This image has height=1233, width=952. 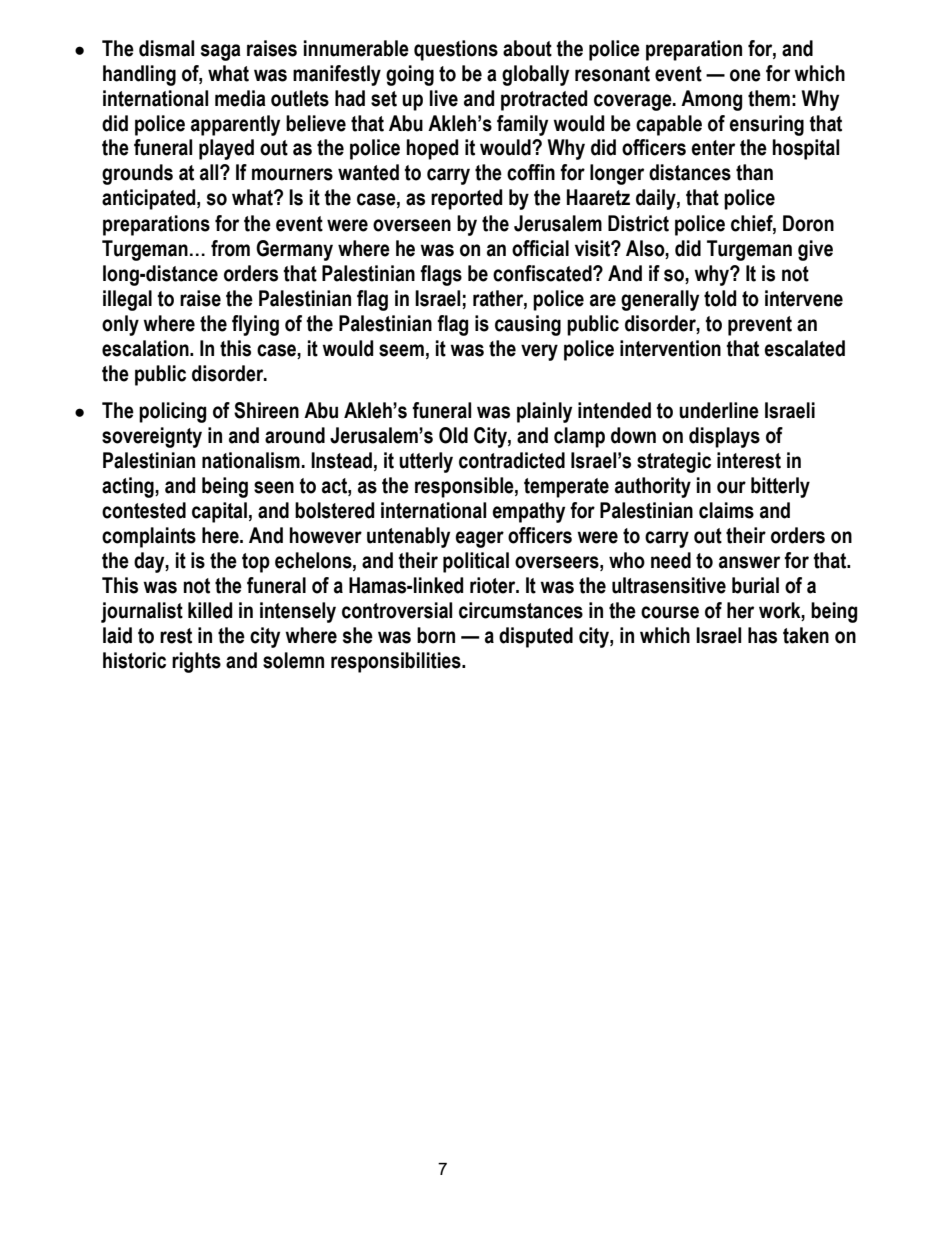 I want to click on saga, so click(x=221, y=52).
